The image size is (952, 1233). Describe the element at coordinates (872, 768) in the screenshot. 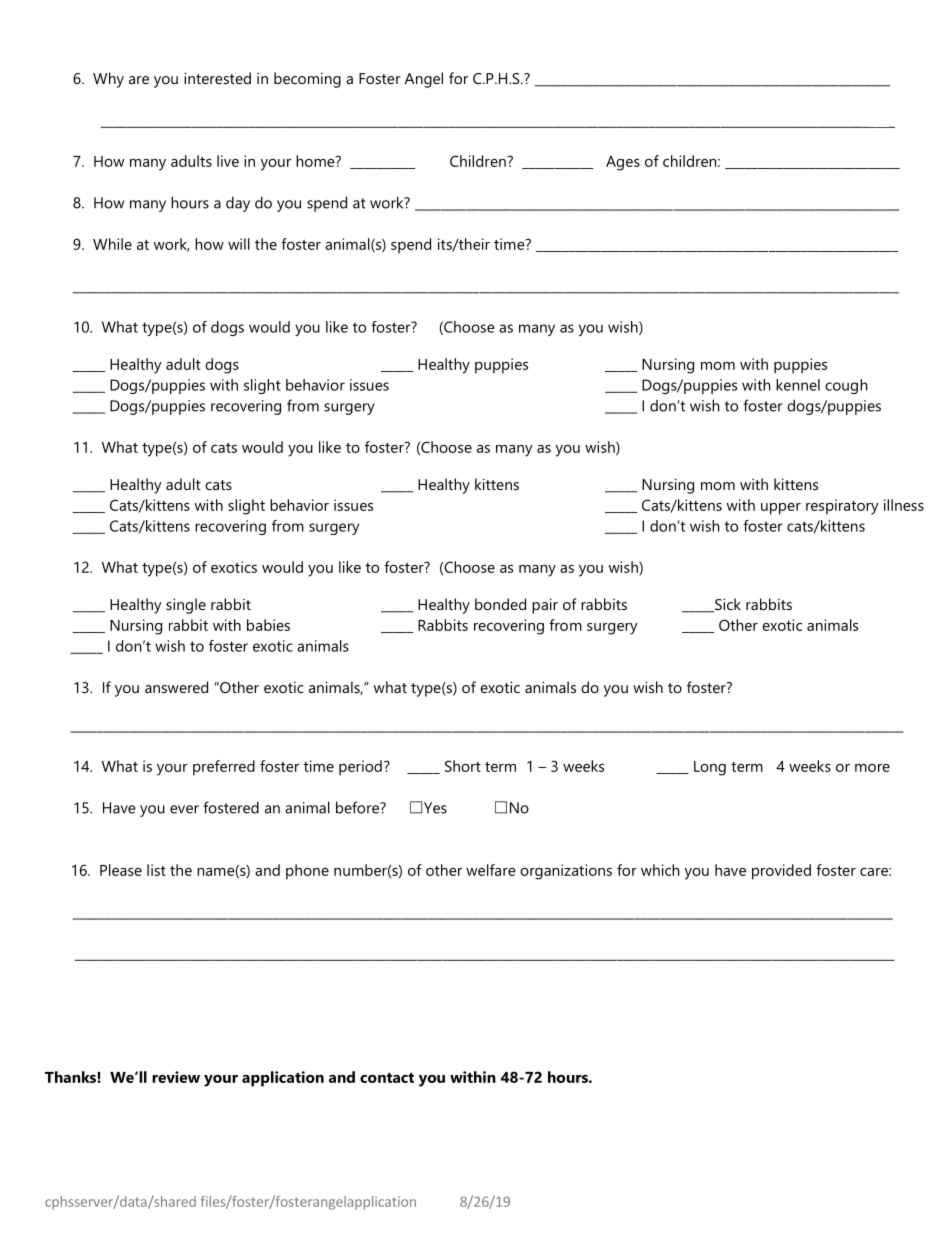

I see `more` at that location.
